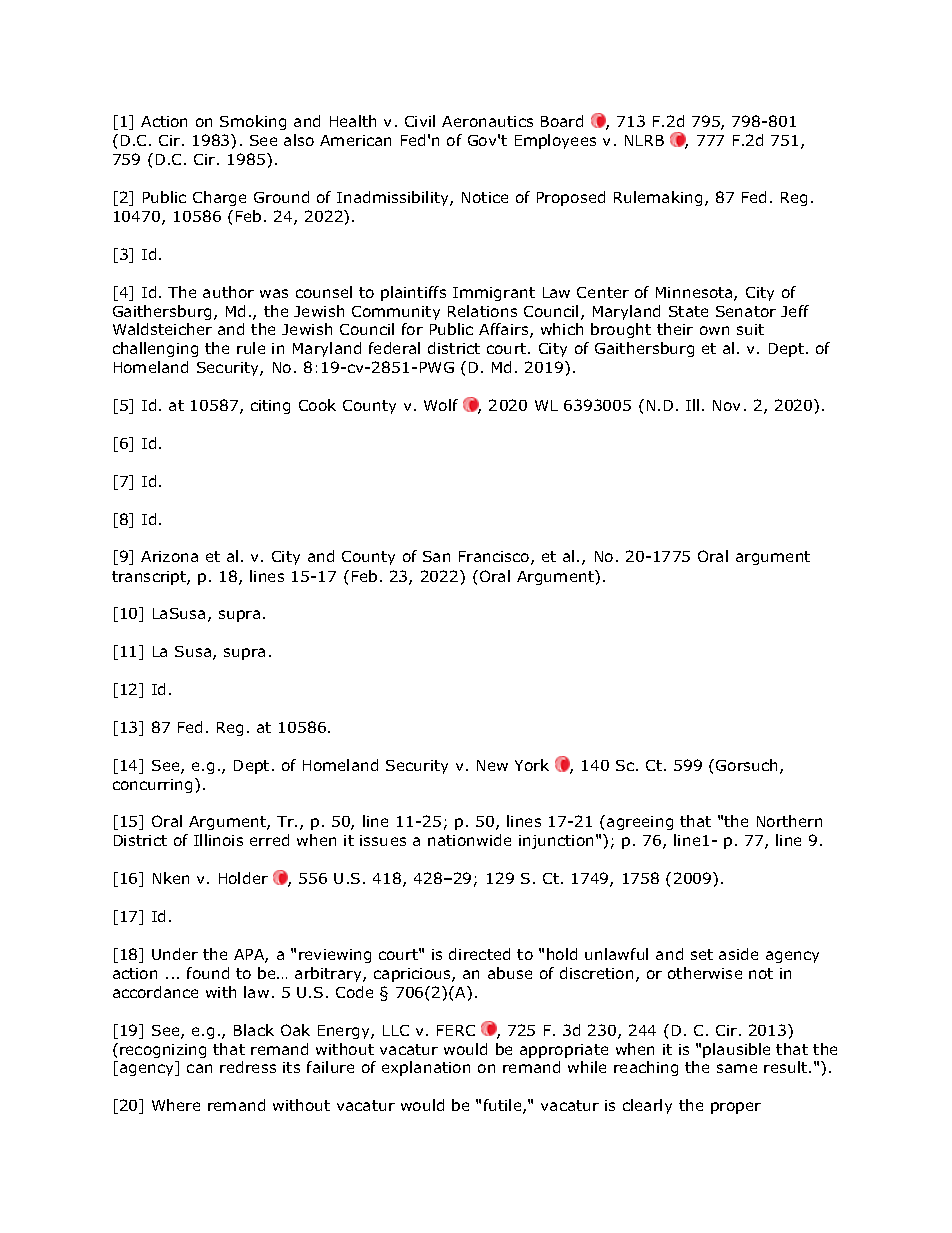 The height and width of the screenshot is (1233, 952). What do you see at coordinates (248, 1067) in the screenshot?
I see `redress` at bounding box center [248, 1067].
